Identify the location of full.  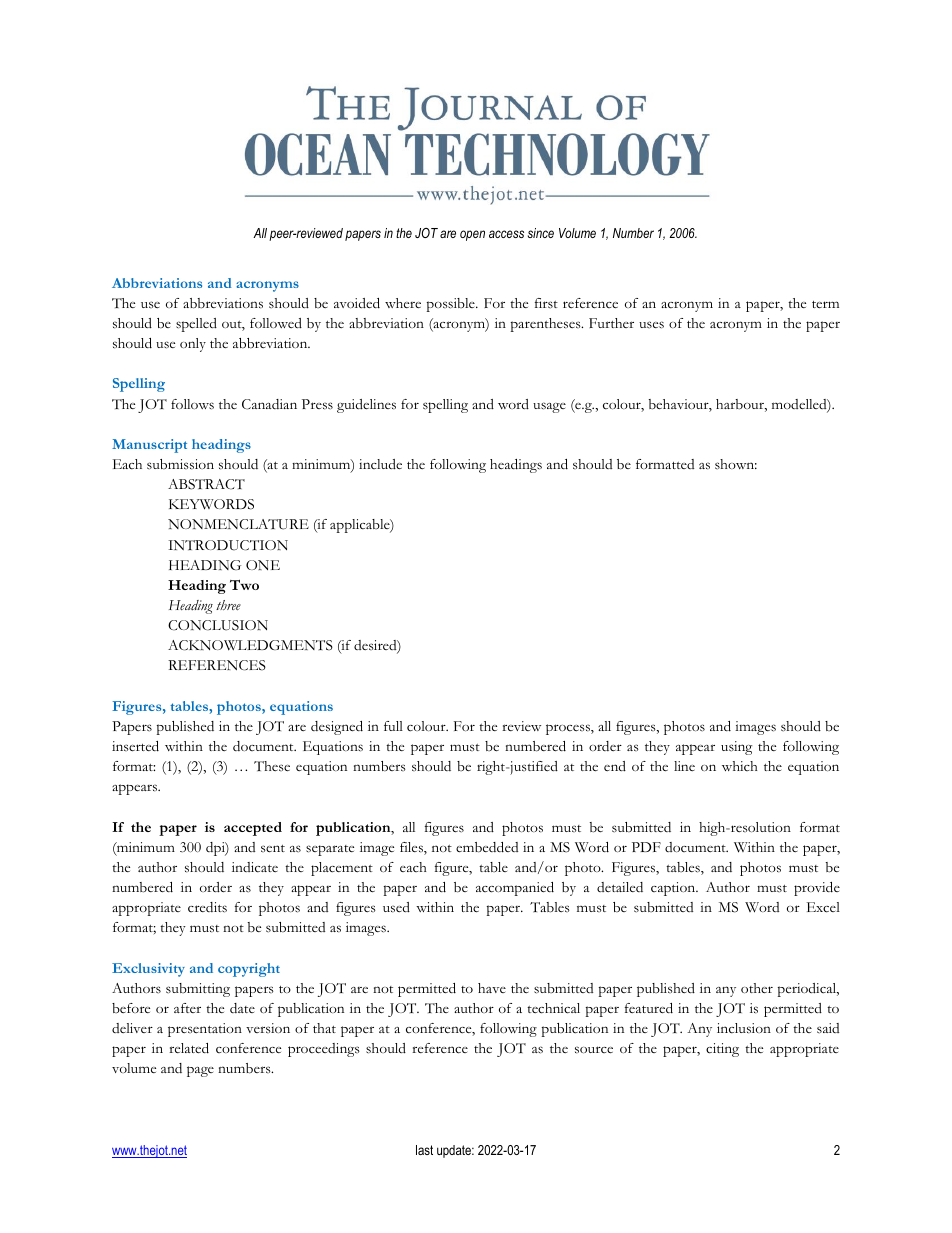
(393, 726).
